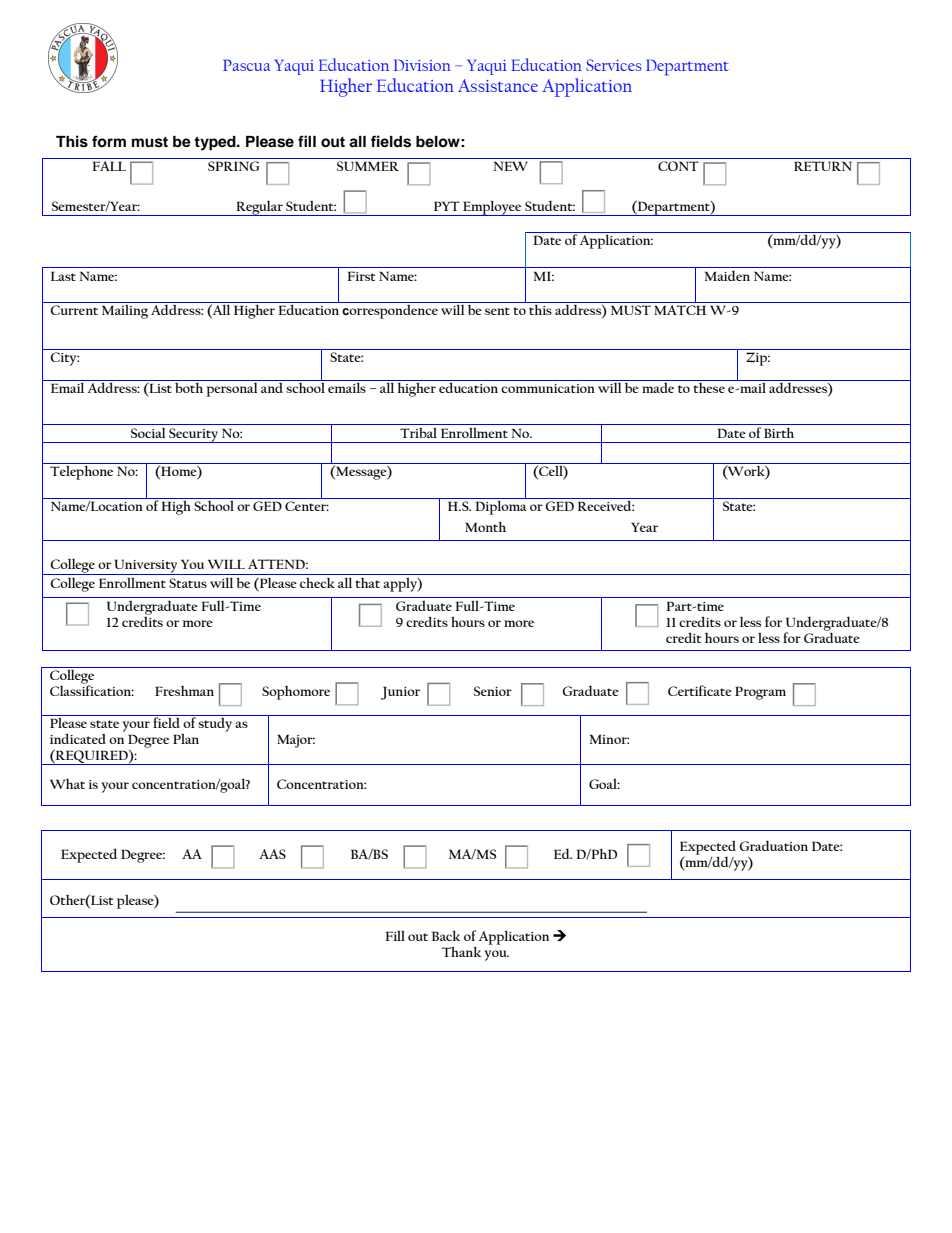 The image size is (952, 1233). I want to click on Certificate, so click(700, 690).
